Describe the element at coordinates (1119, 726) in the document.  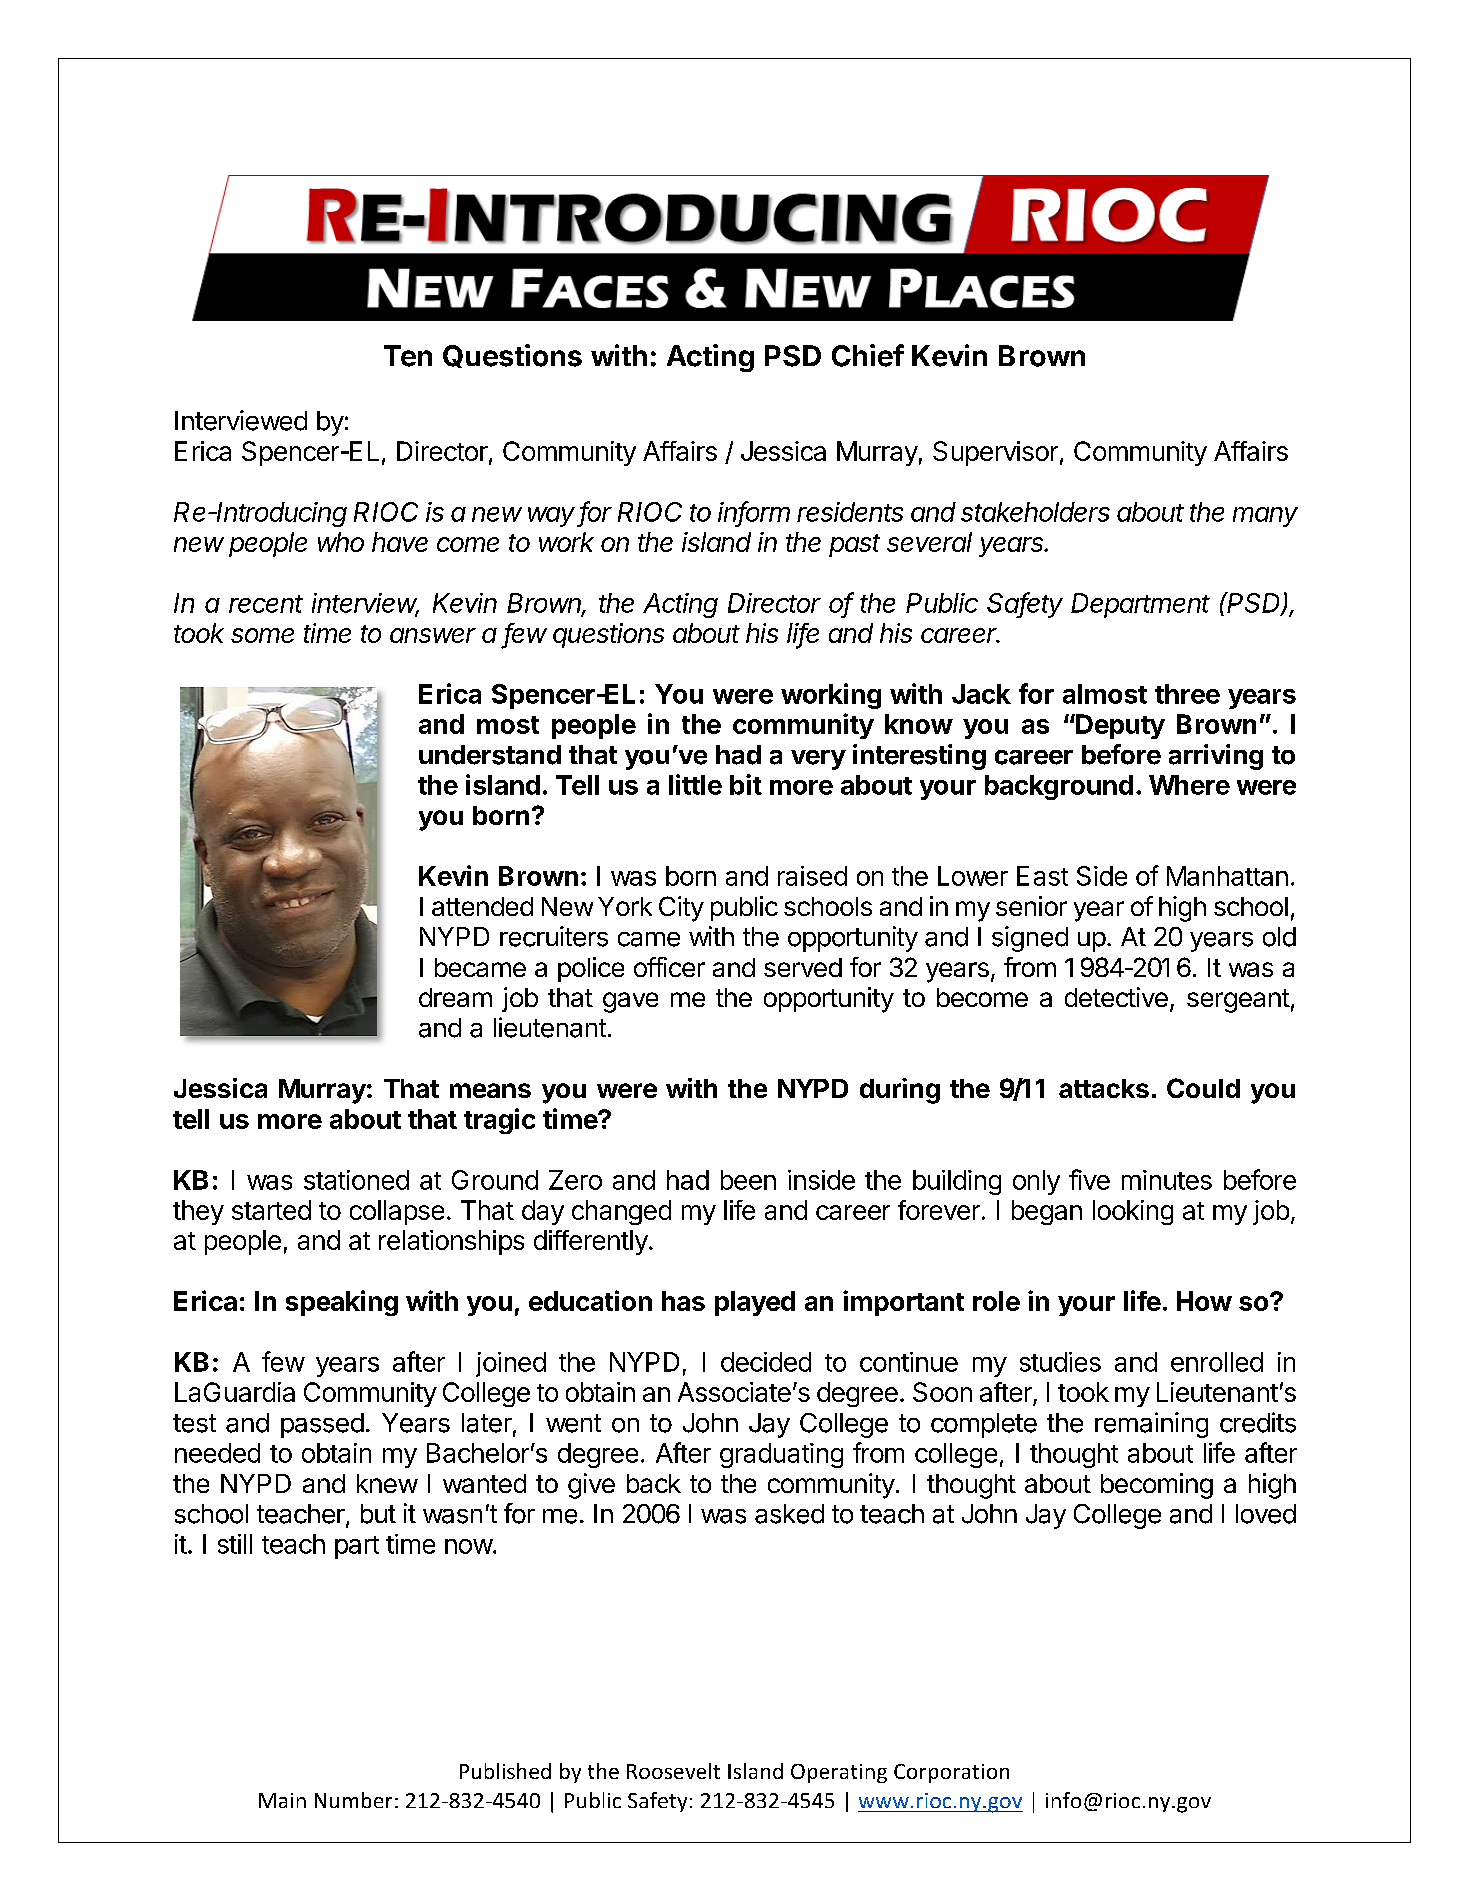
I see `Deputy` at that location.
